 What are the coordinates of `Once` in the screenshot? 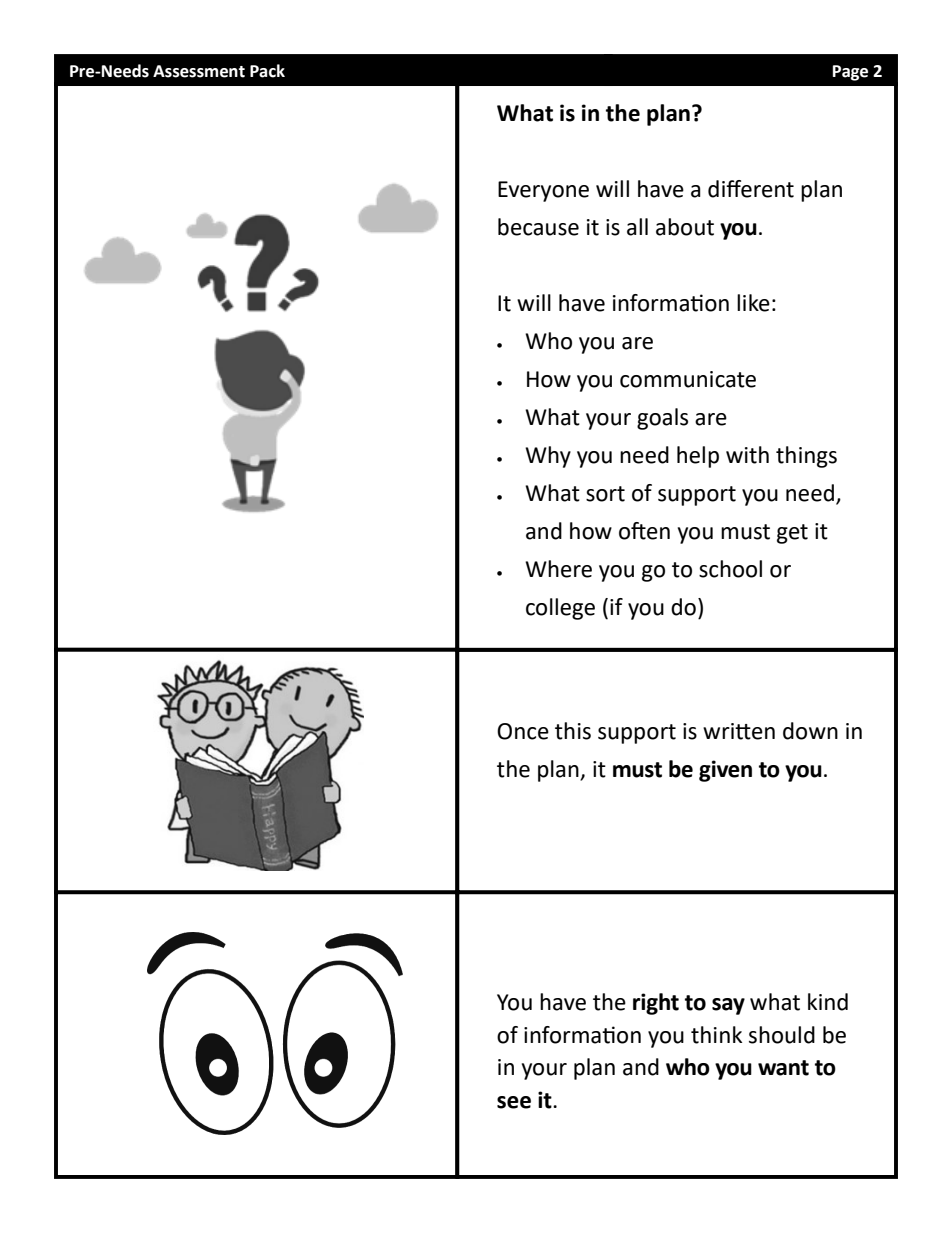 It's located at (523, 731).
